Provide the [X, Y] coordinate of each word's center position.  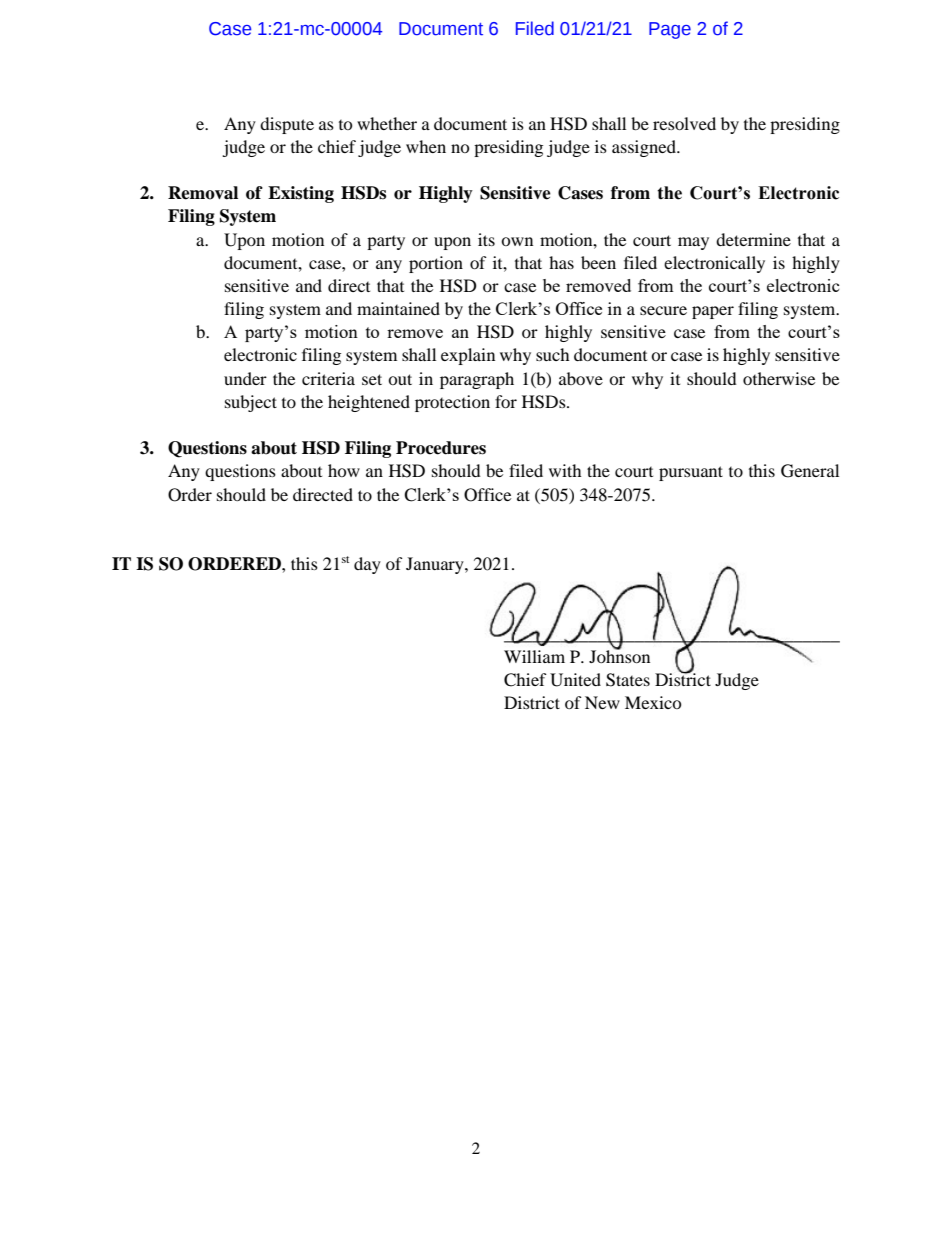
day [367, 565]
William [534, 656]
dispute [287, 125]
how [344, 470]
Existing [301, 194]
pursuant [691, 473]
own [517, 241]
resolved [684, 123]
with [565, 470]
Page [670, 30]
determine [753, 239]
